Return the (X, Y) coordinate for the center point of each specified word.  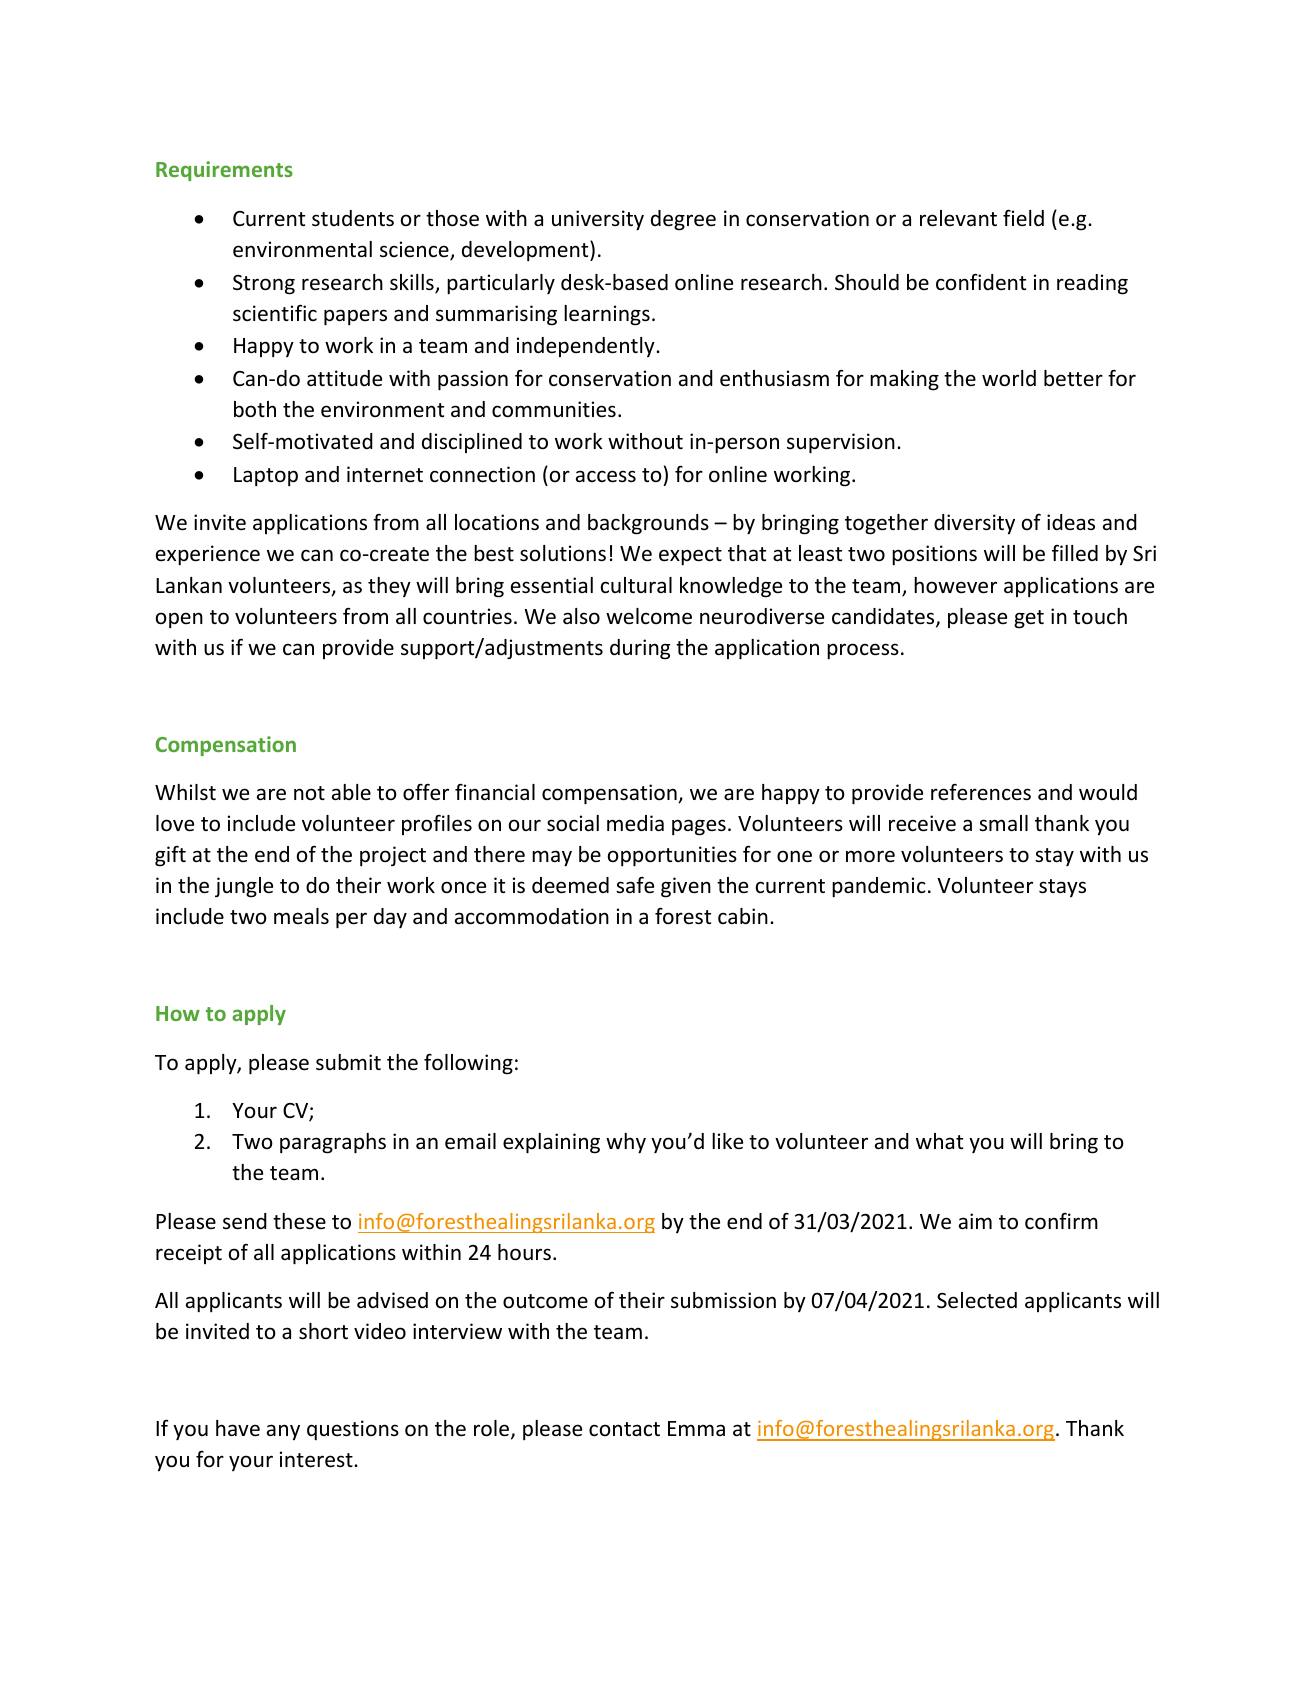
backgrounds (648, 524)
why (626, 1143)
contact (624, 1429)
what (939, 1141)
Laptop (266, 477)
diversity (974, 524)
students (353, 218)
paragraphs (333, 1143)
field (1023, 217)
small (1003, 823)
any (283, 1432)
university (598, 220)
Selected (977, 1300)
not (309, 793)
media (635, 823)
